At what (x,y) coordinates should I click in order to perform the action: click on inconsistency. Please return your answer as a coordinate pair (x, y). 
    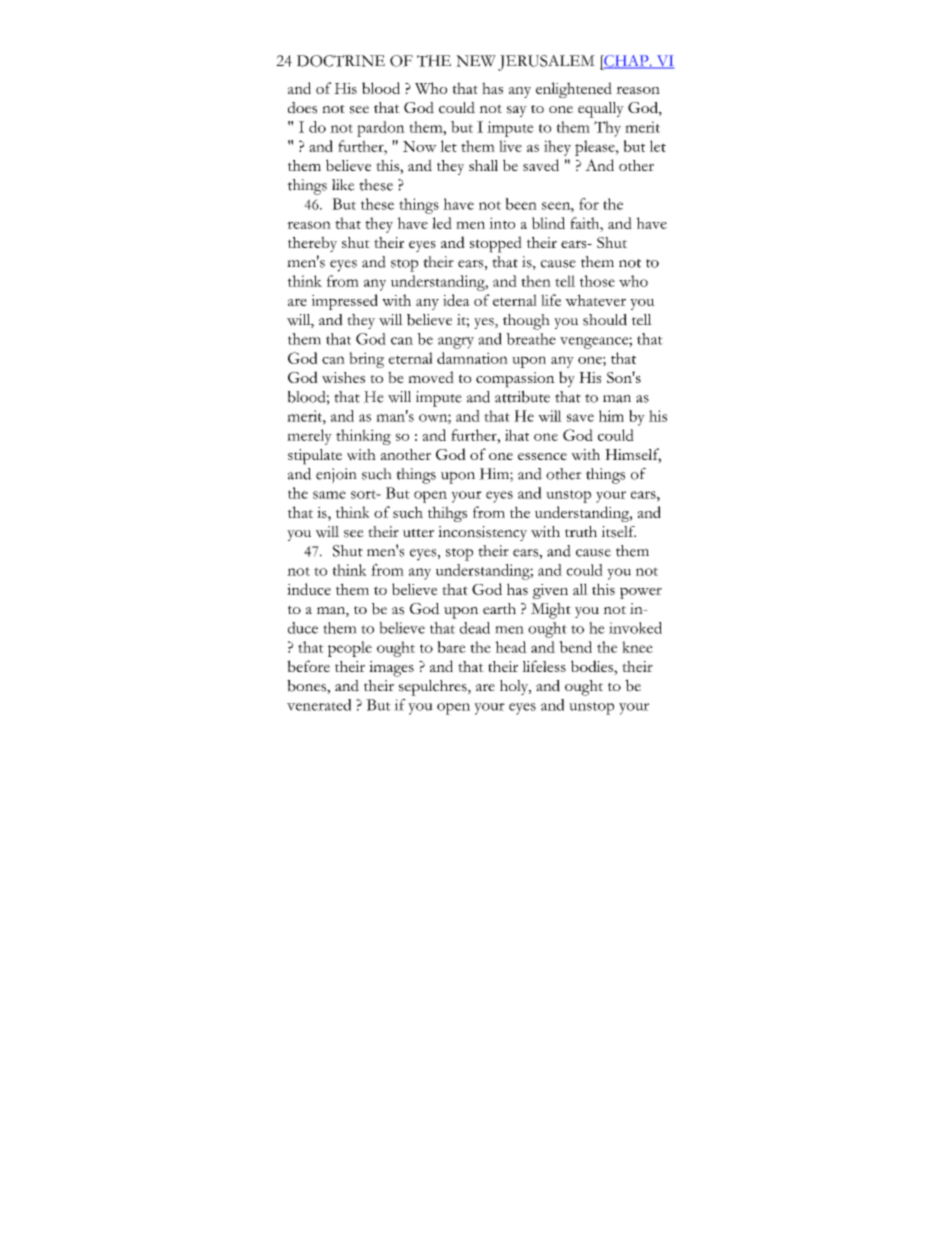
    Looking at the image, I should click on (482, 533).
